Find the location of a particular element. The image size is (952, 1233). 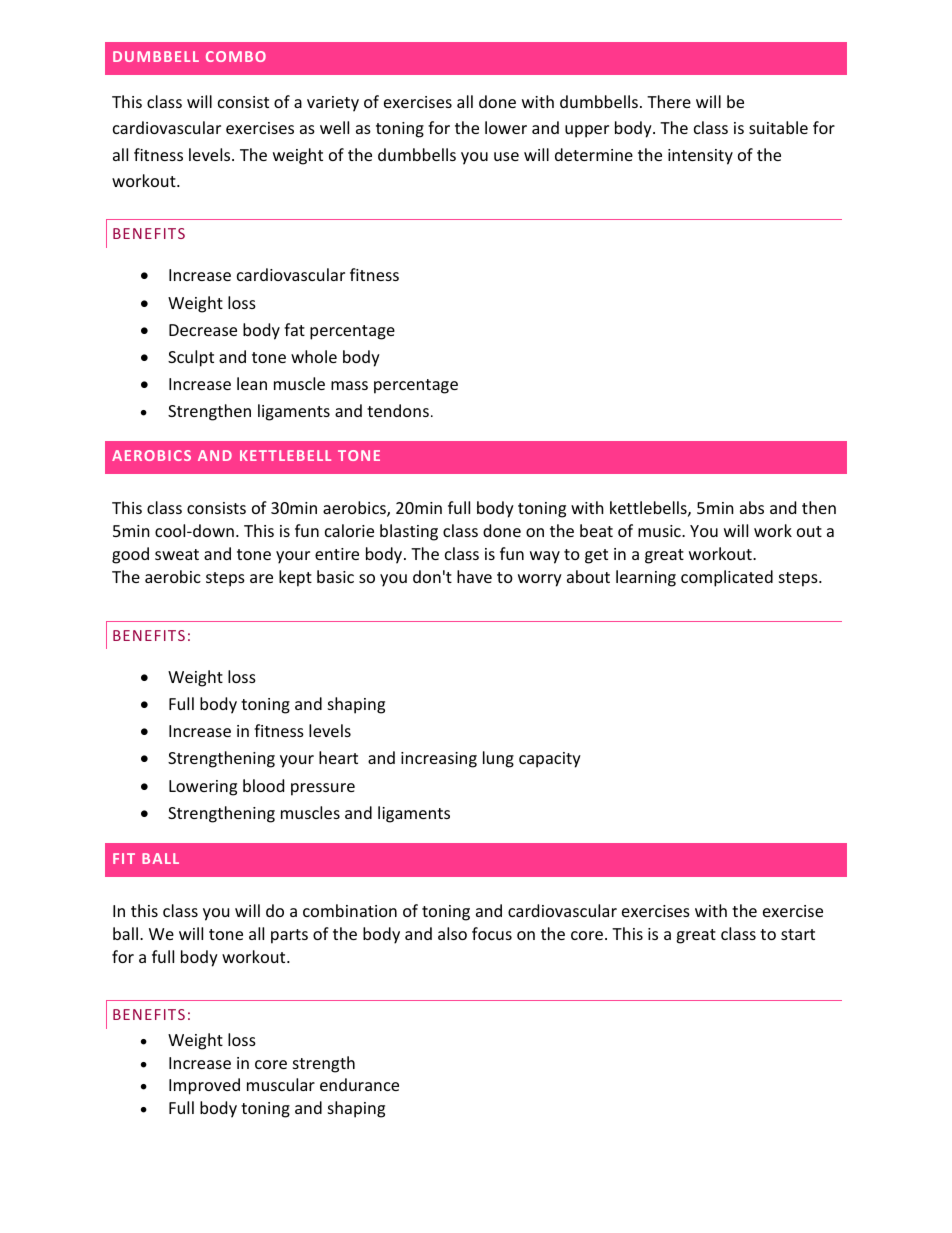

complicated is located at coordinates (727, 578).
